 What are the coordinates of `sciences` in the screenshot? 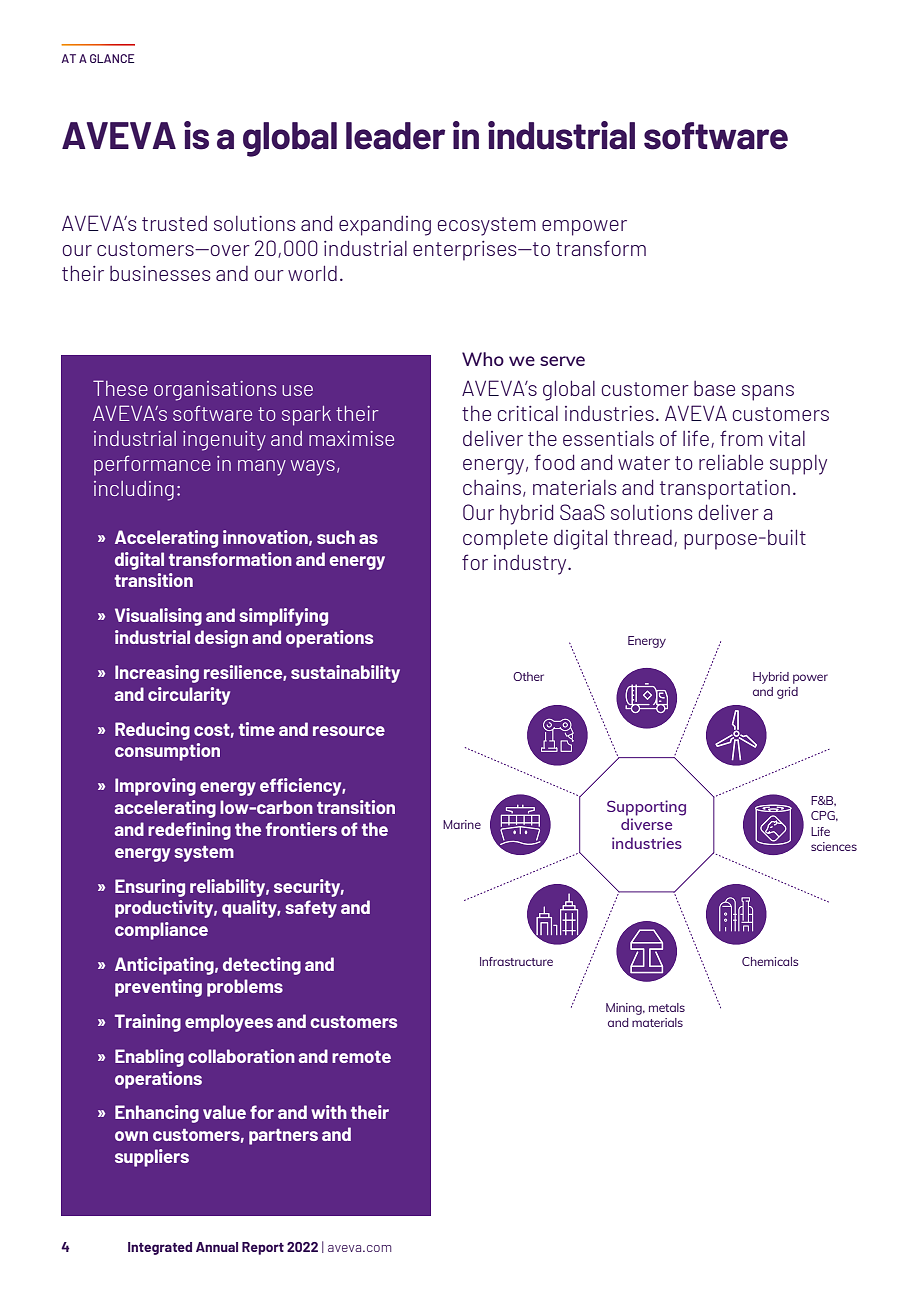 It's located at (834, 846).
